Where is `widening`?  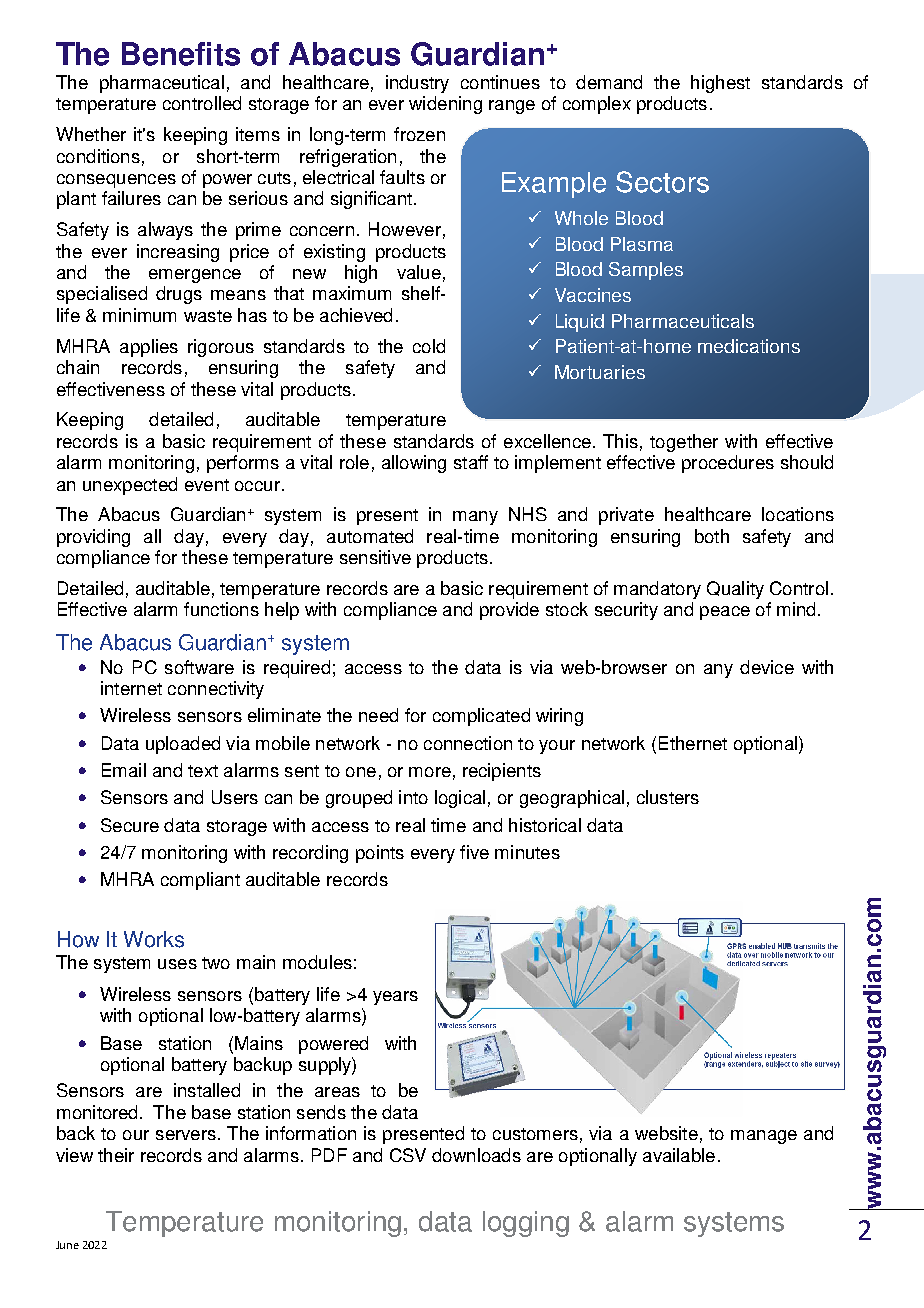 widening is located at coordinates (445, 105).
